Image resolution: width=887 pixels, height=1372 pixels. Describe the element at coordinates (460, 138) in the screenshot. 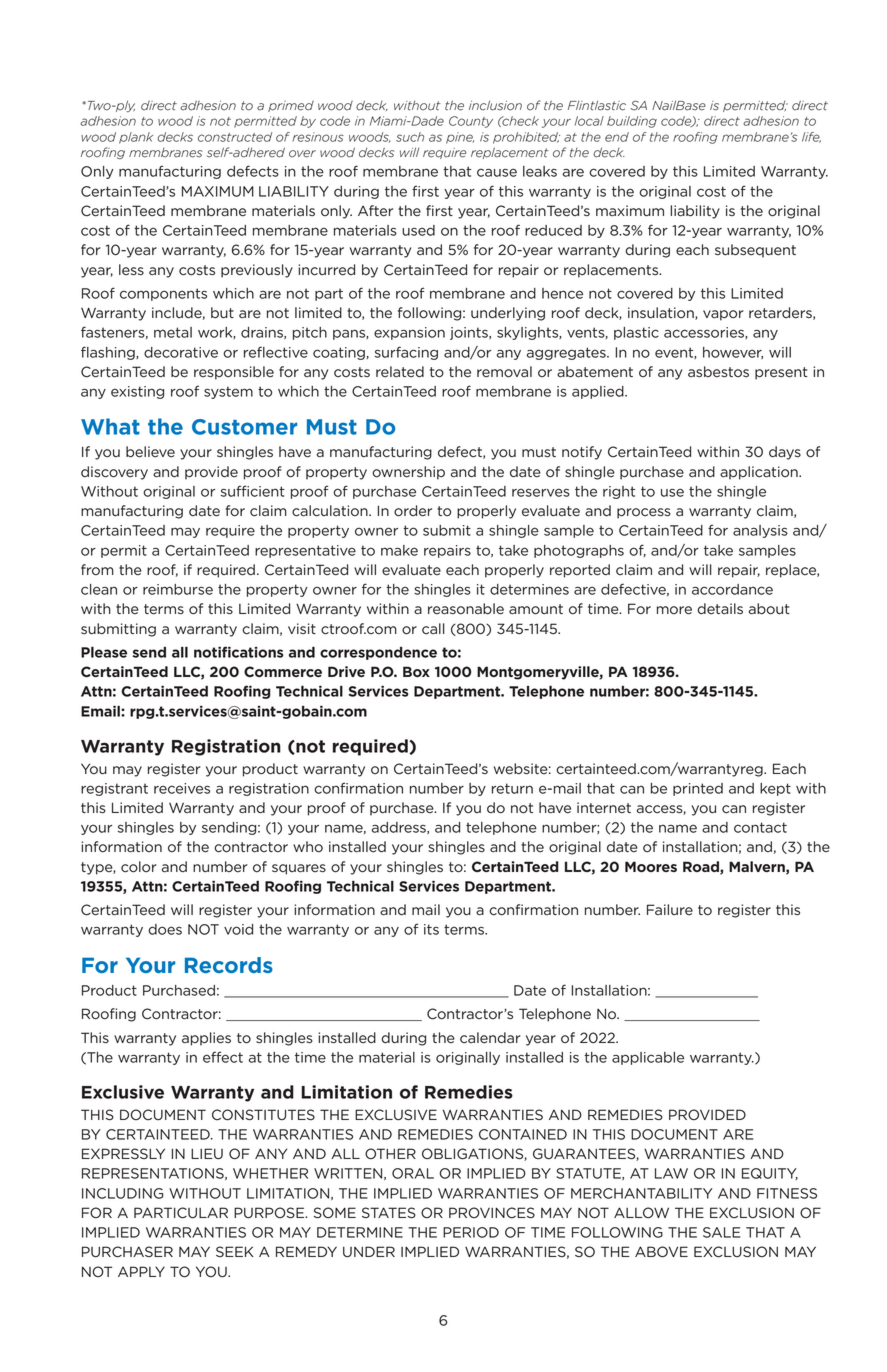

I see `pine` at that location.
